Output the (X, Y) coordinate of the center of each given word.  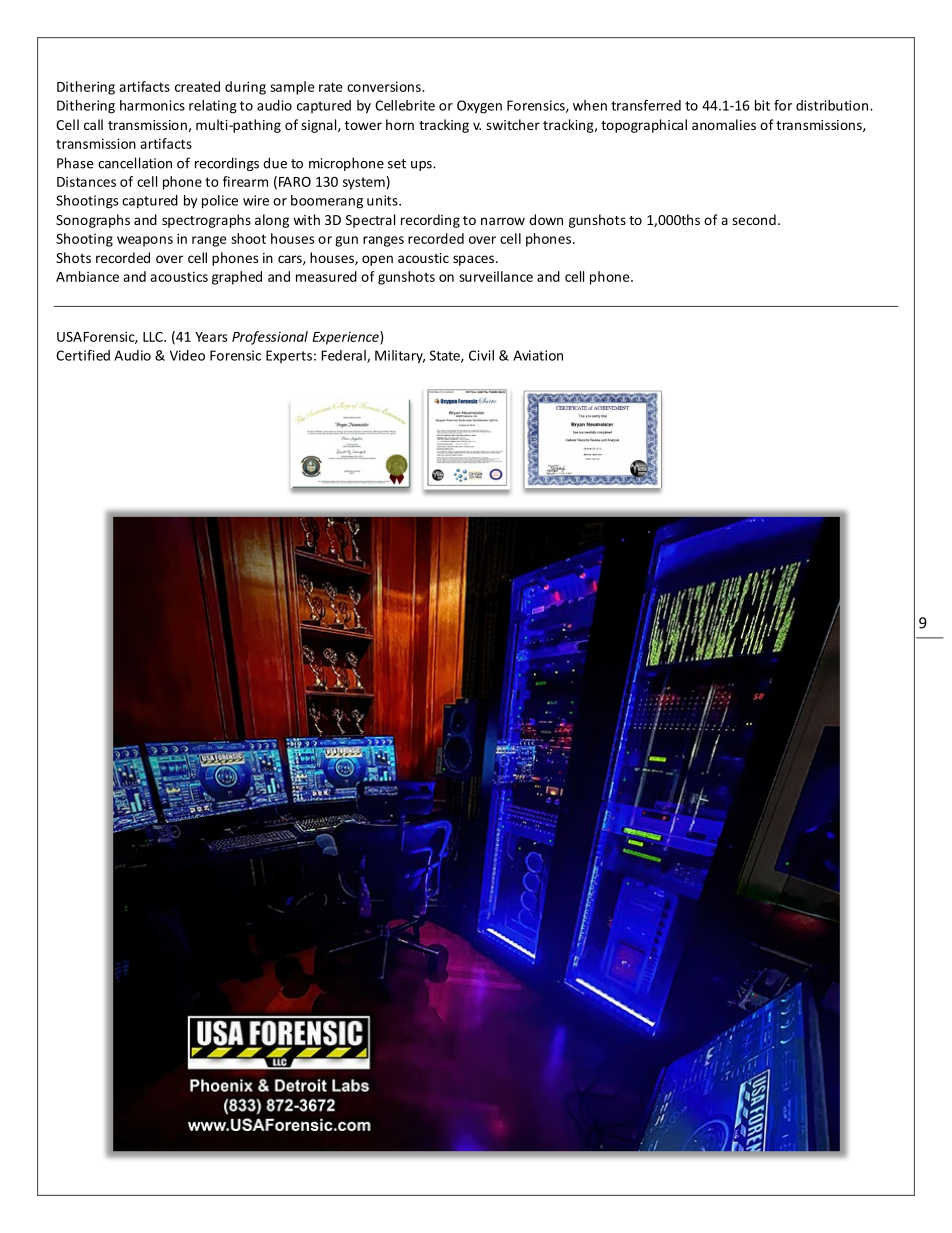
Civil (481, 355)
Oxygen (479, 107)
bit (762, 105)
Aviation (538, 355)
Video (187, 355)
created (197, 86)
